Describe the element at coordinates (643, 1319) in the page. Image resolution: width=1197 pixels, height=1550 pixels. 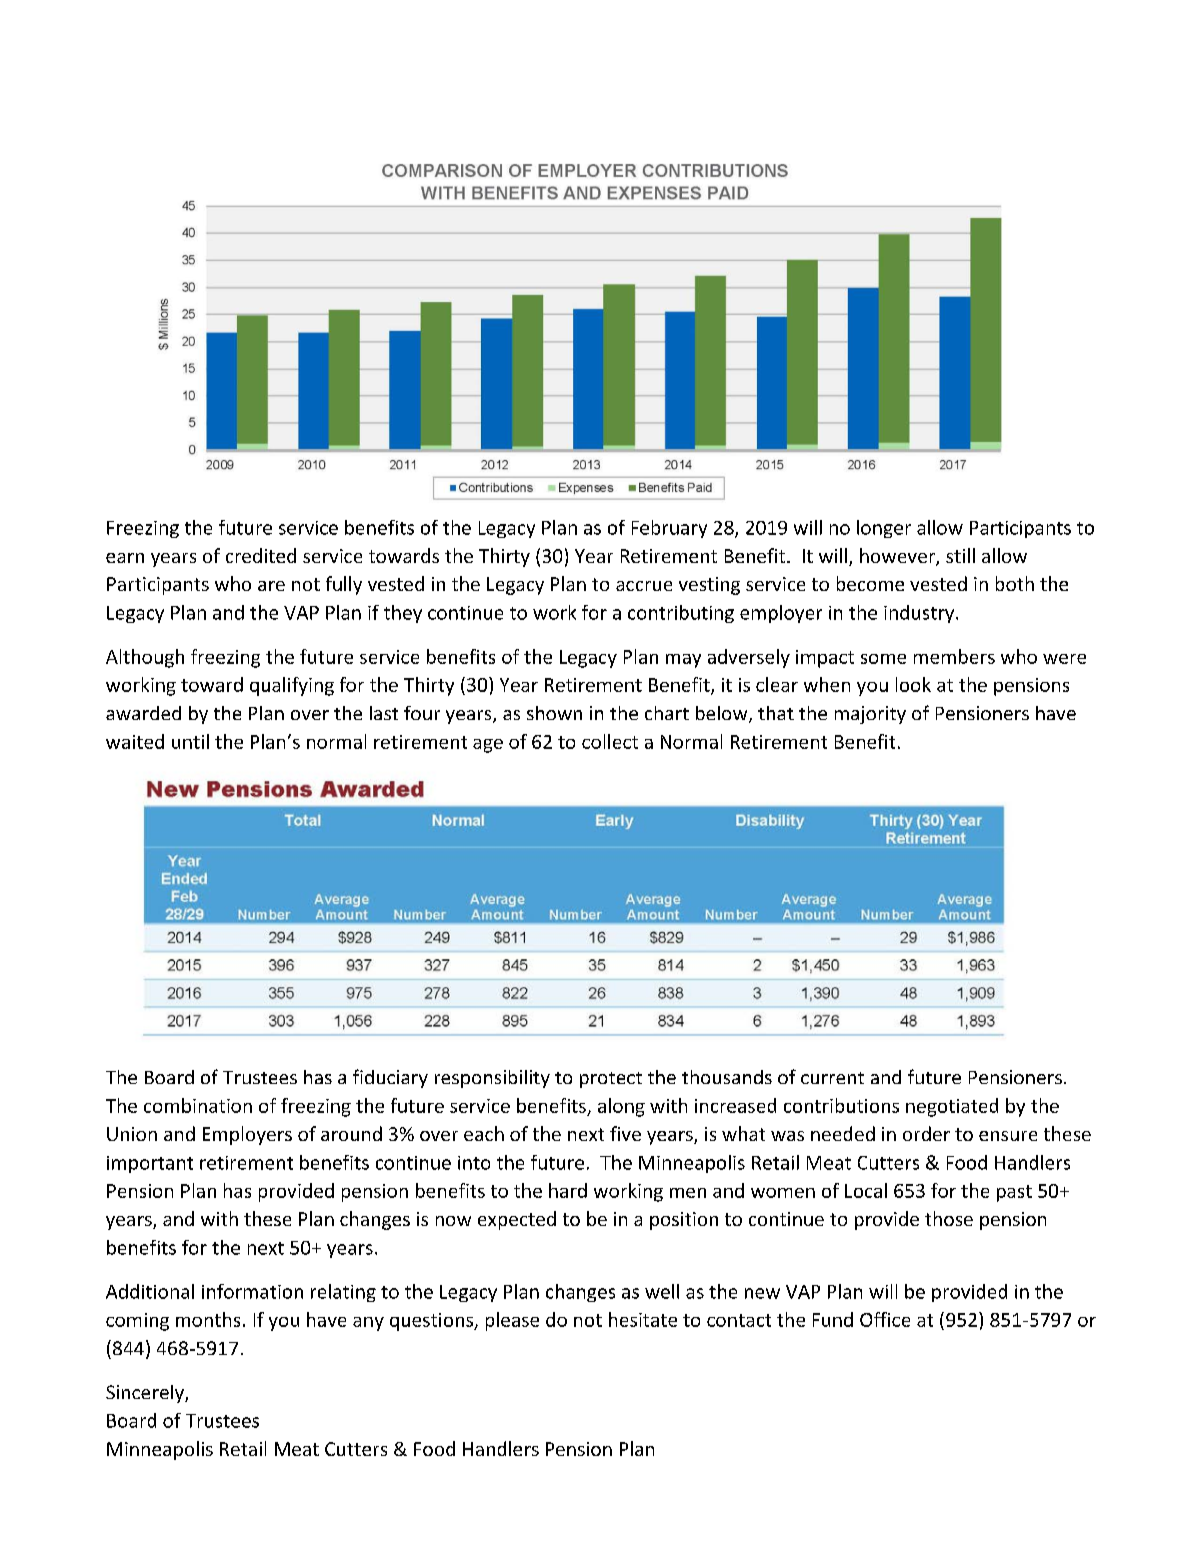
I see `hesitate` at that location.
